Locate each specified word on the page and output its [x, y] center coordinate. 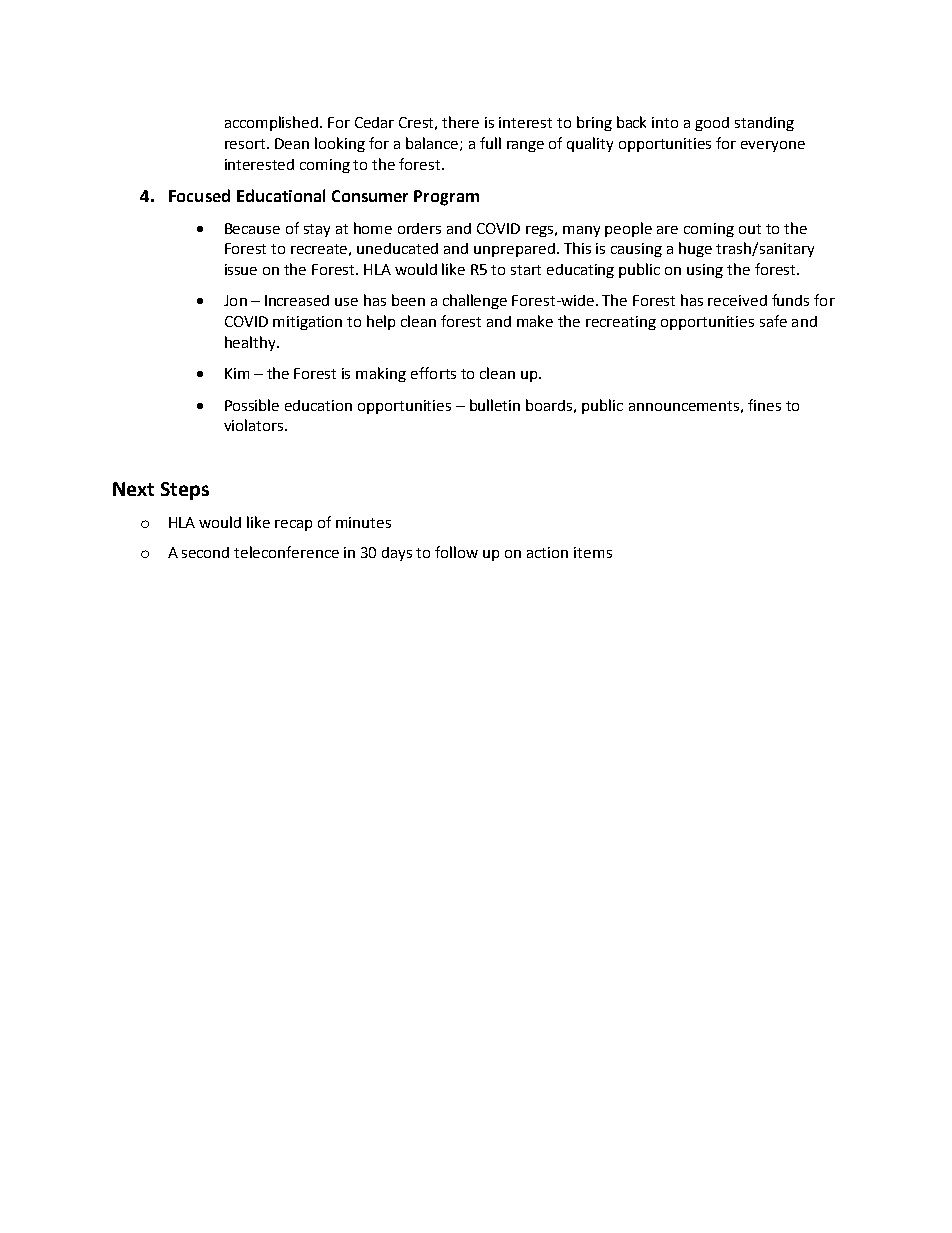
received [737, 300]
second [205, 552]
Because [252, 228]
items [593, 552]
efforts [433, 373]
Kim [237, 373]
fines [764, 405]
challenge [475, 301]
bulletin [495, 405]
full [490, 143]
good [712, 124]
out [750, 229]
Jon [235, 300]
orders [419, 228]
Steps [185, 491]
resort [246, 144]
